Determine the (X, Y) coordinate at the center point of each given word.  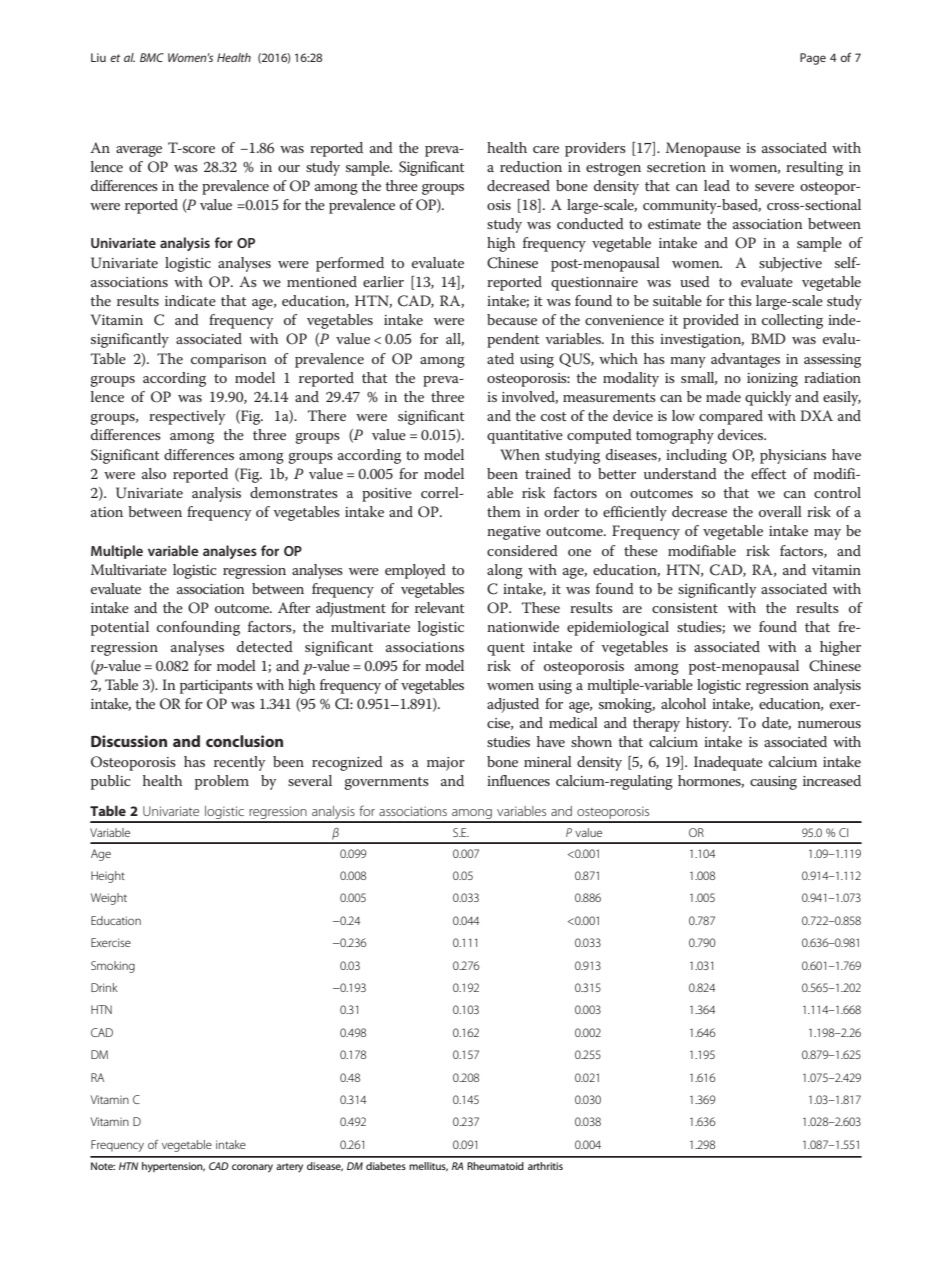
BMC (152, 57)
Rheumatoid (495, 1166)
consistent (685, 608)
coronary (252, 1168)
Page (813, 59)
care (546, 149)
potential (120, 628)
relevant (440, 607)
